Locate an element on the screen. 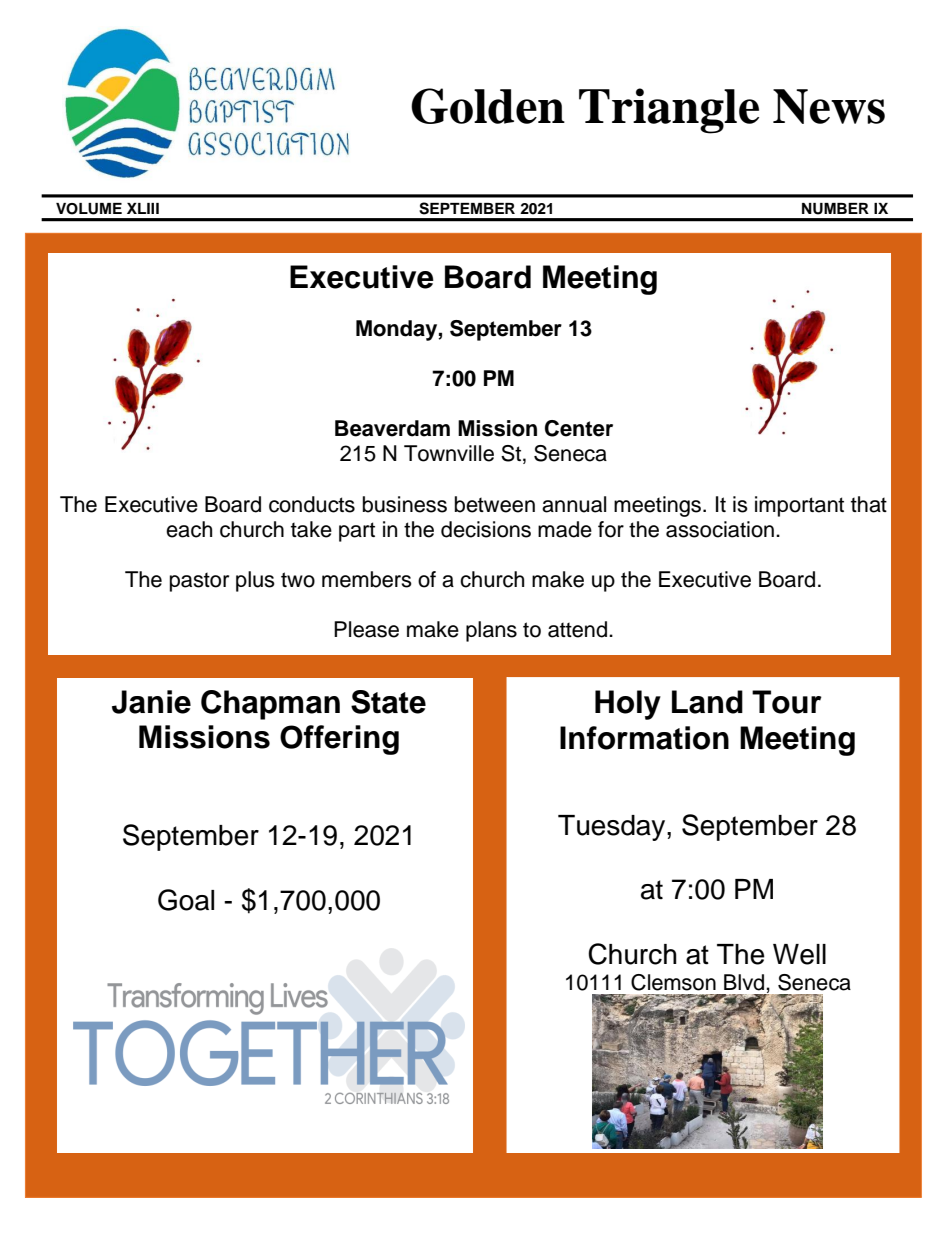 The width and height of the screenshot is (952, 1233). decisions is located at coordinates (486, 529).
